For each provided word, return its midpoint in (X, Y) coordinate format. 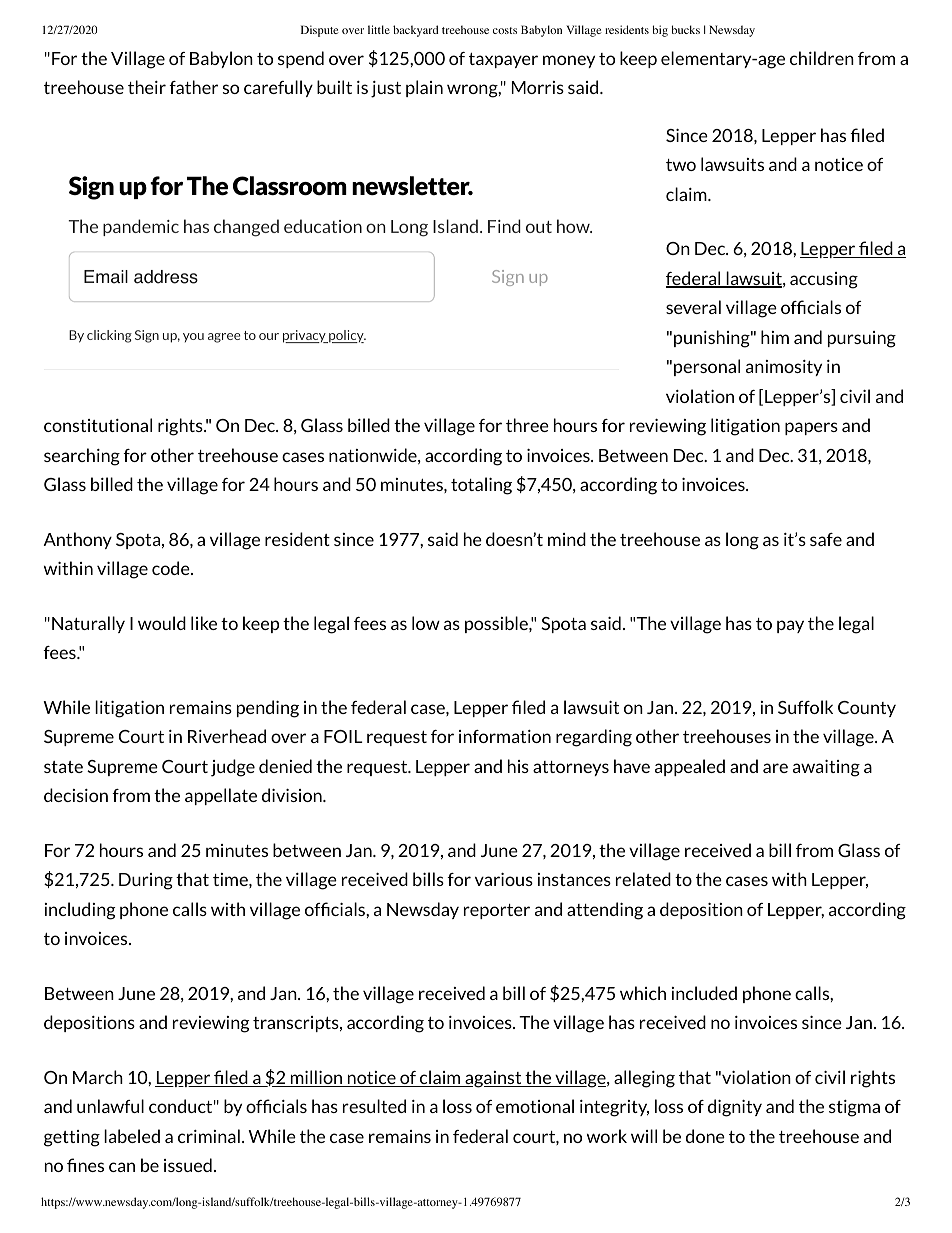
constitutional (98, 425)
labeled (132, 1136)
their (147, 87)
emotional (535, 1106)
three (527, 425)
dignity (735, 1108)
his (518, 766)
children (822, 58)
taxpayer (503, 60)
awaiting (826, 768)
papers (811, 428)
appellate (221, 796)
